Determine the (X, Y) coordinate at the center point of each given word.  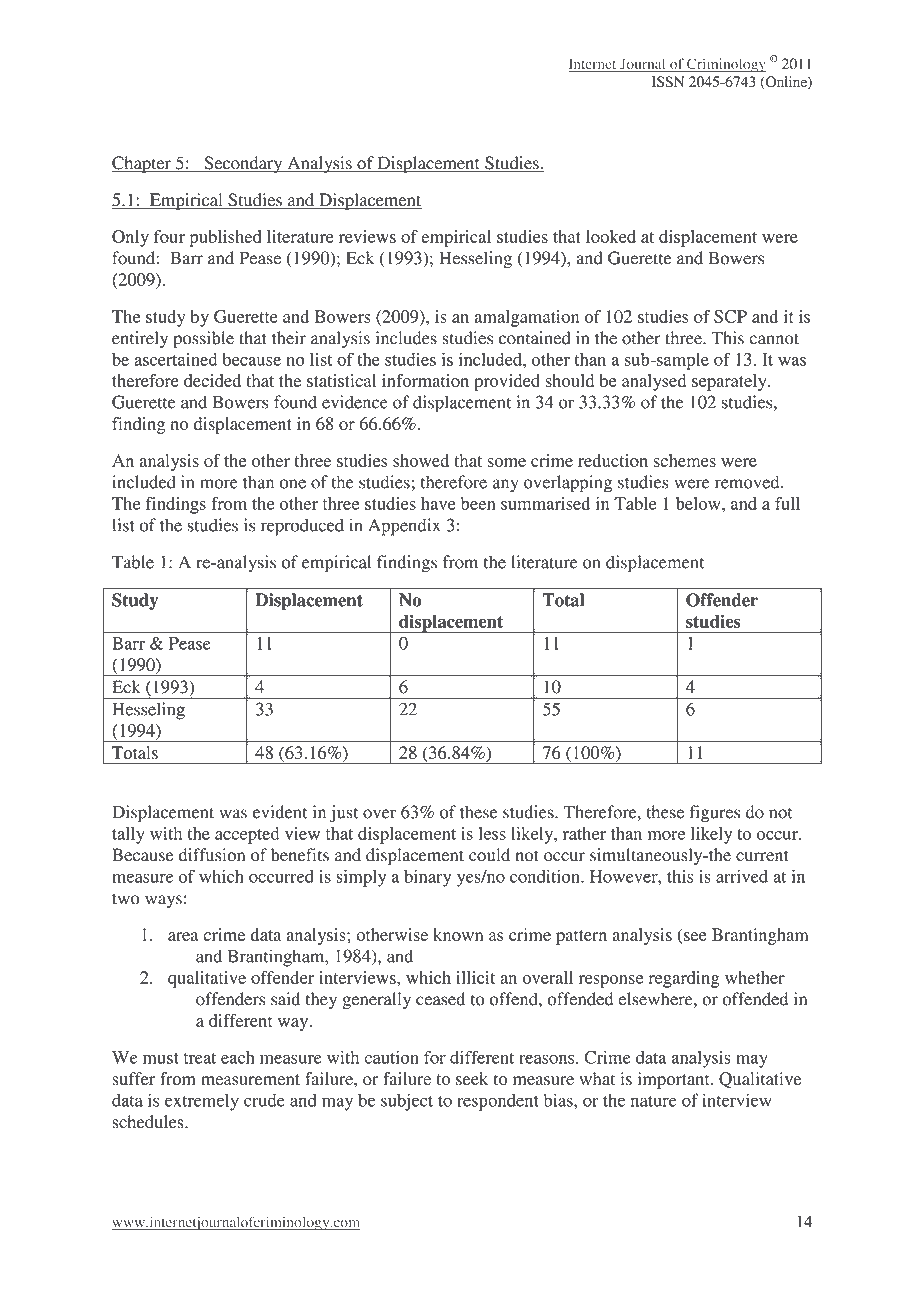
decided (212, 380)
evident (280, 812)
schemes (685, 460)
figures (714, 814)
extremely (202, 1102)
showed (421, 460)
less (492, 833)
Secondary (243, 164)
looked (611, 236)
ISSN (668, 82)
